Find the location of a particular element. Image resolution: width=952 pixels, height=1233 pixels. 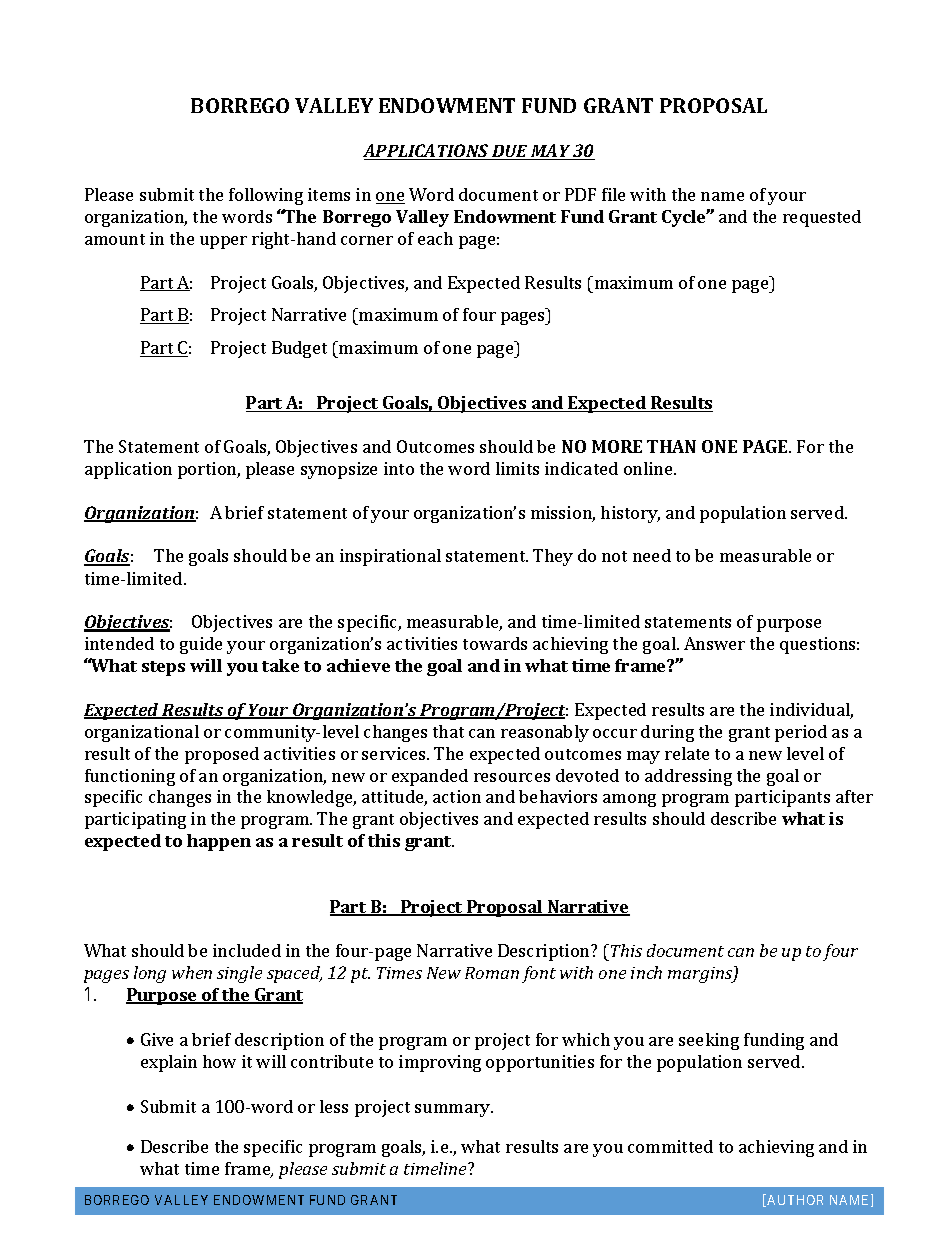

towards is located at coordinates (495, 643).
